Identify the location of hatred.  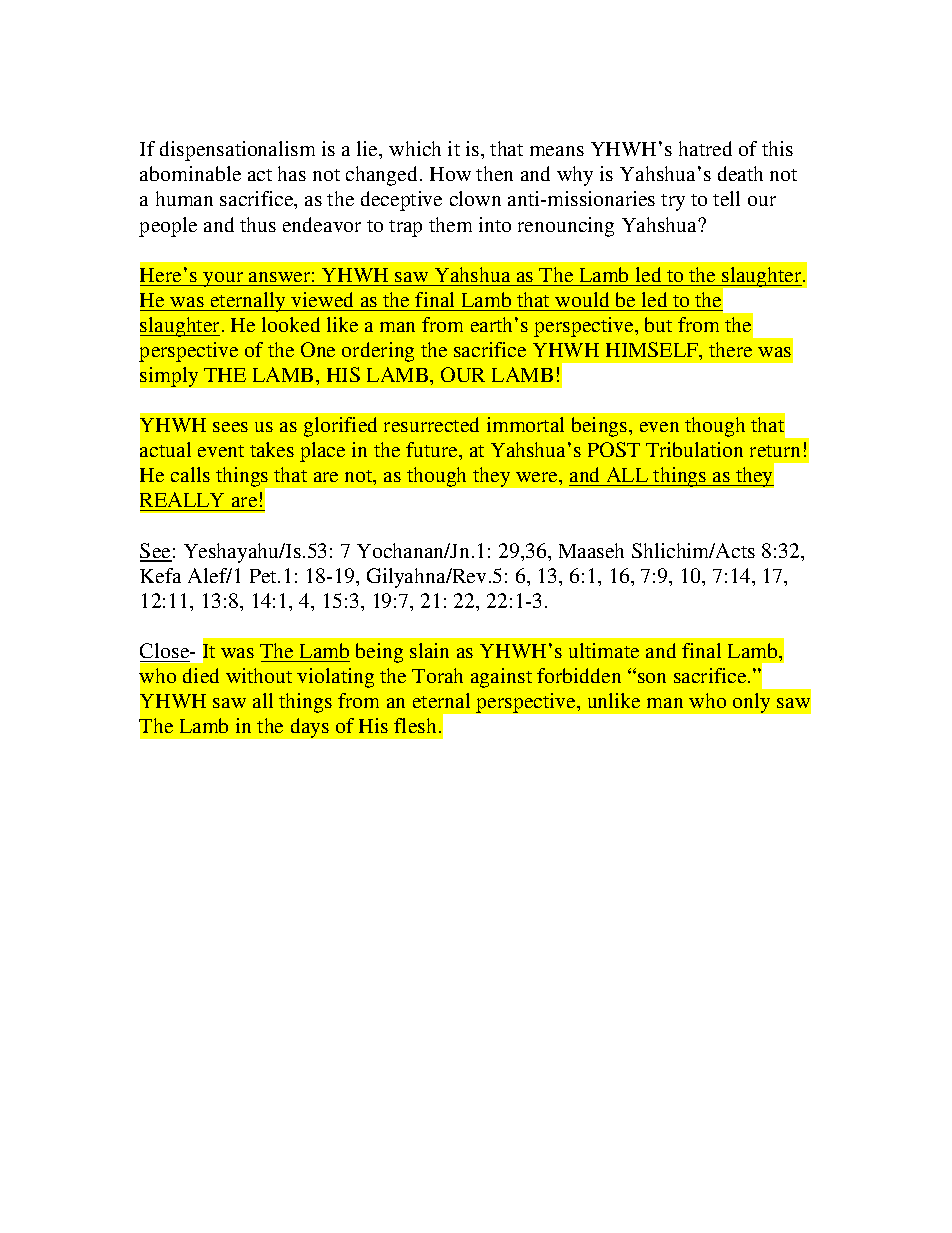
(705, 148).
